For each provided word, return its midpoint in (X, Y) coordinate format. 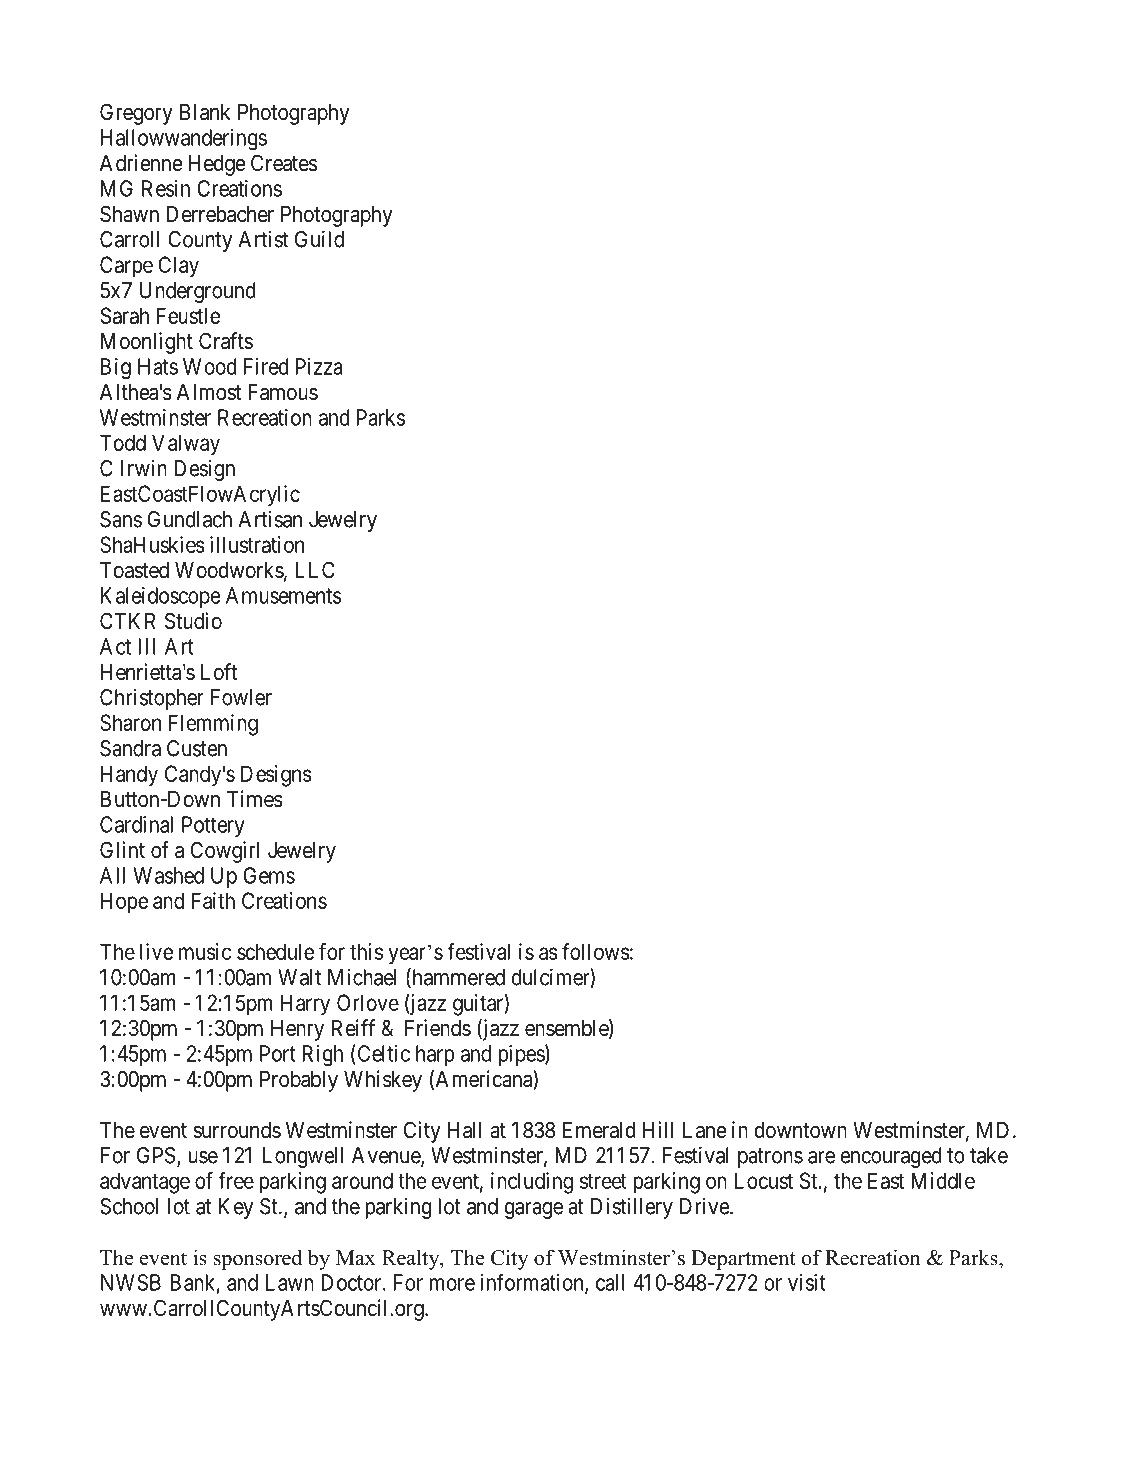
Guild (319, 239)
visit (807, 1282)
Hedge (217, 165)
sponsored (258, 1259)
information (533, 1283)
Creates (284, 163)
